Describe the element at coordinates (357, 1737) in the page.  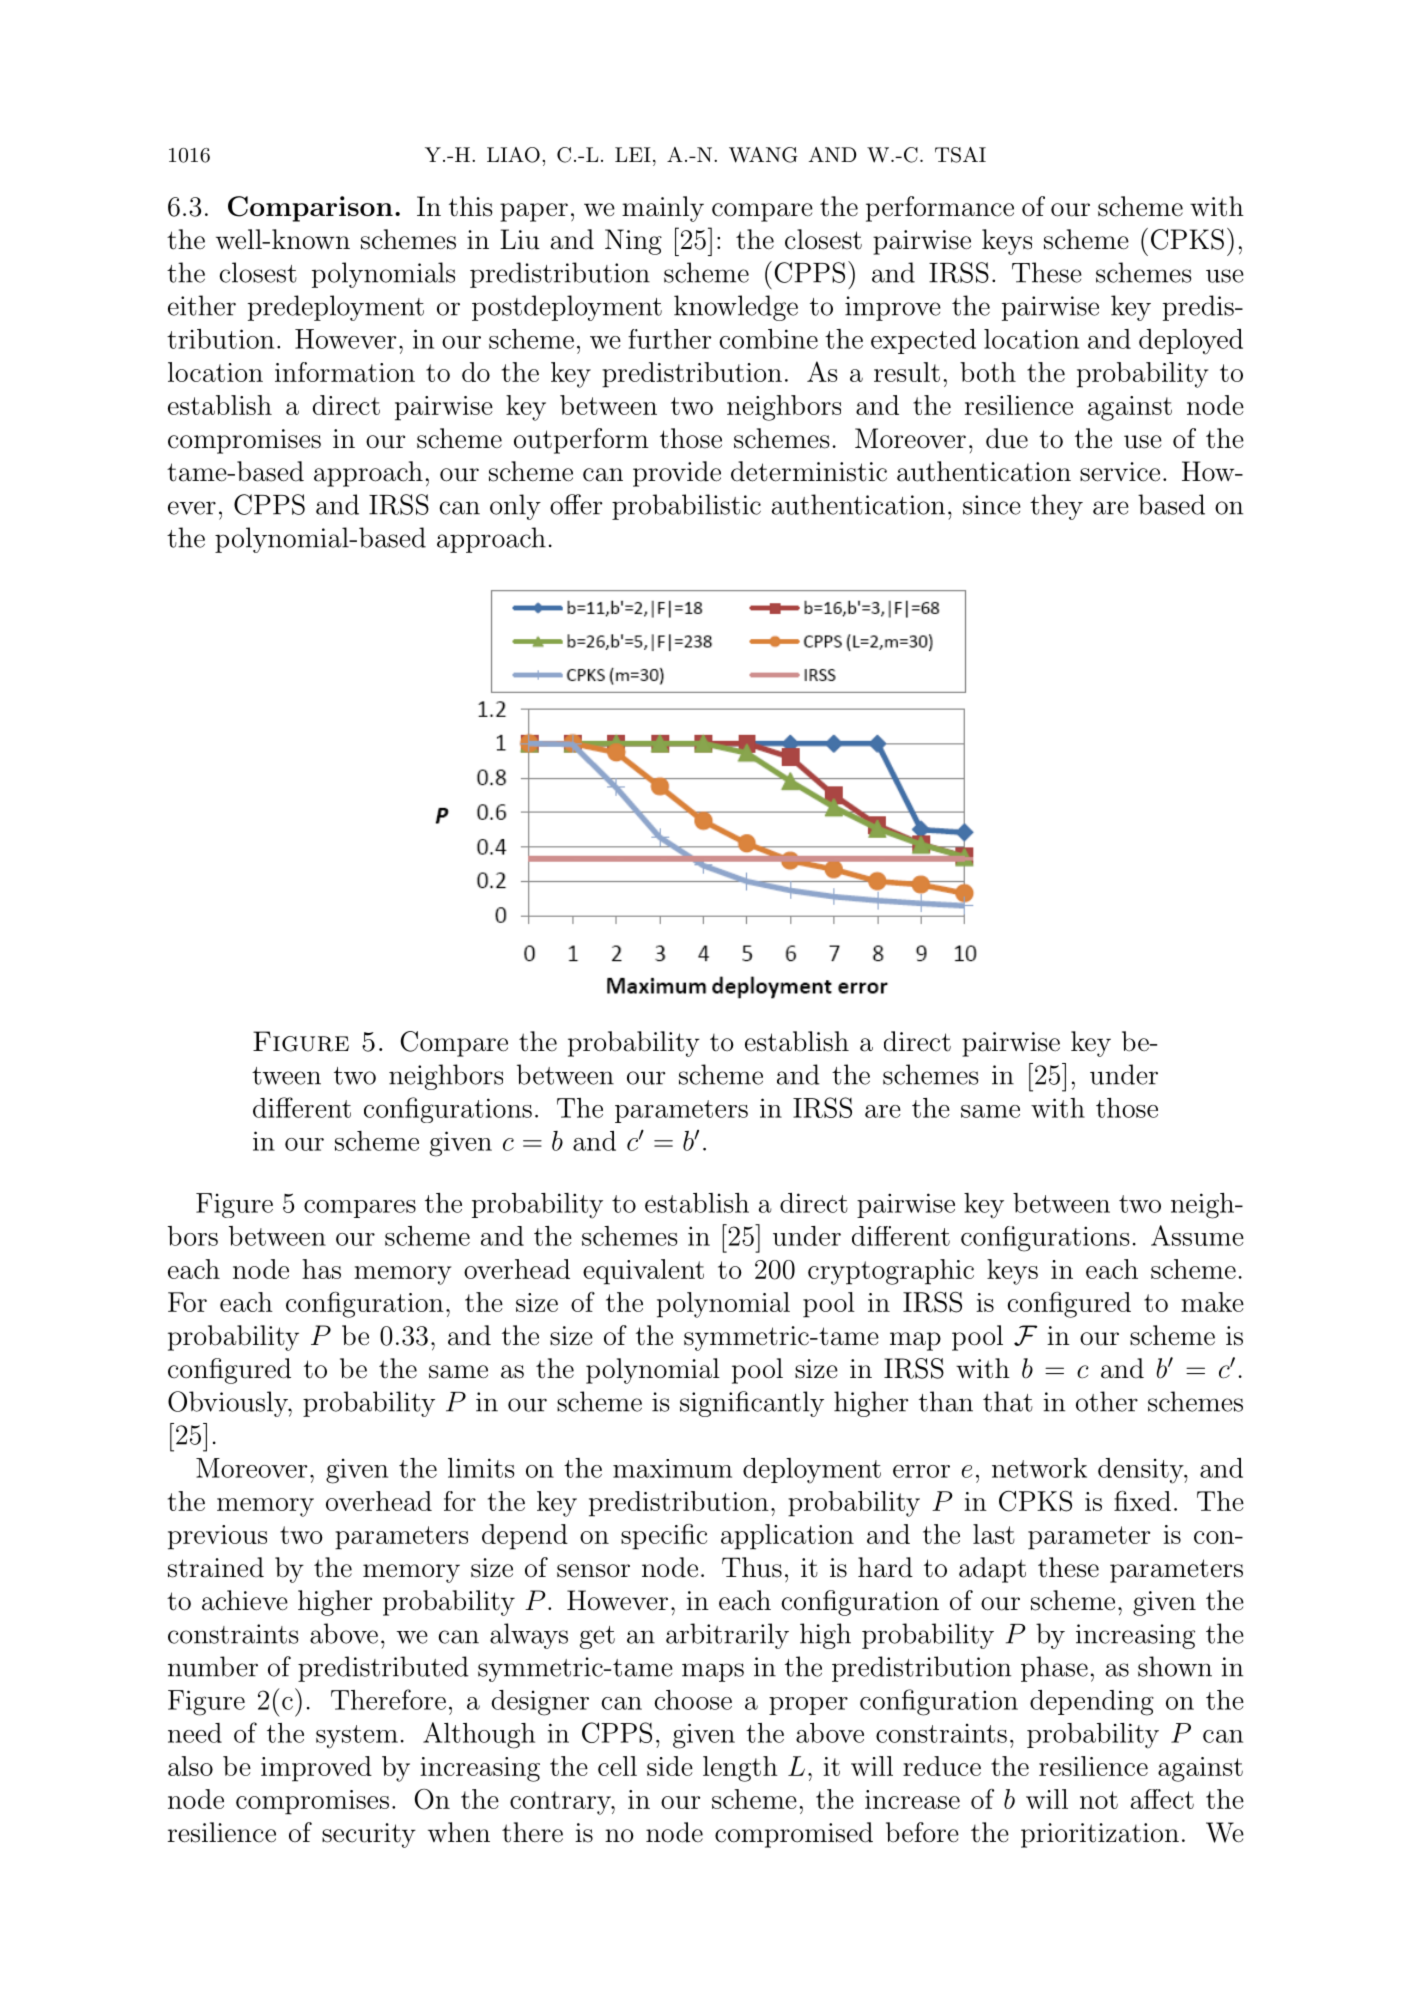
I see `system` at that location.
